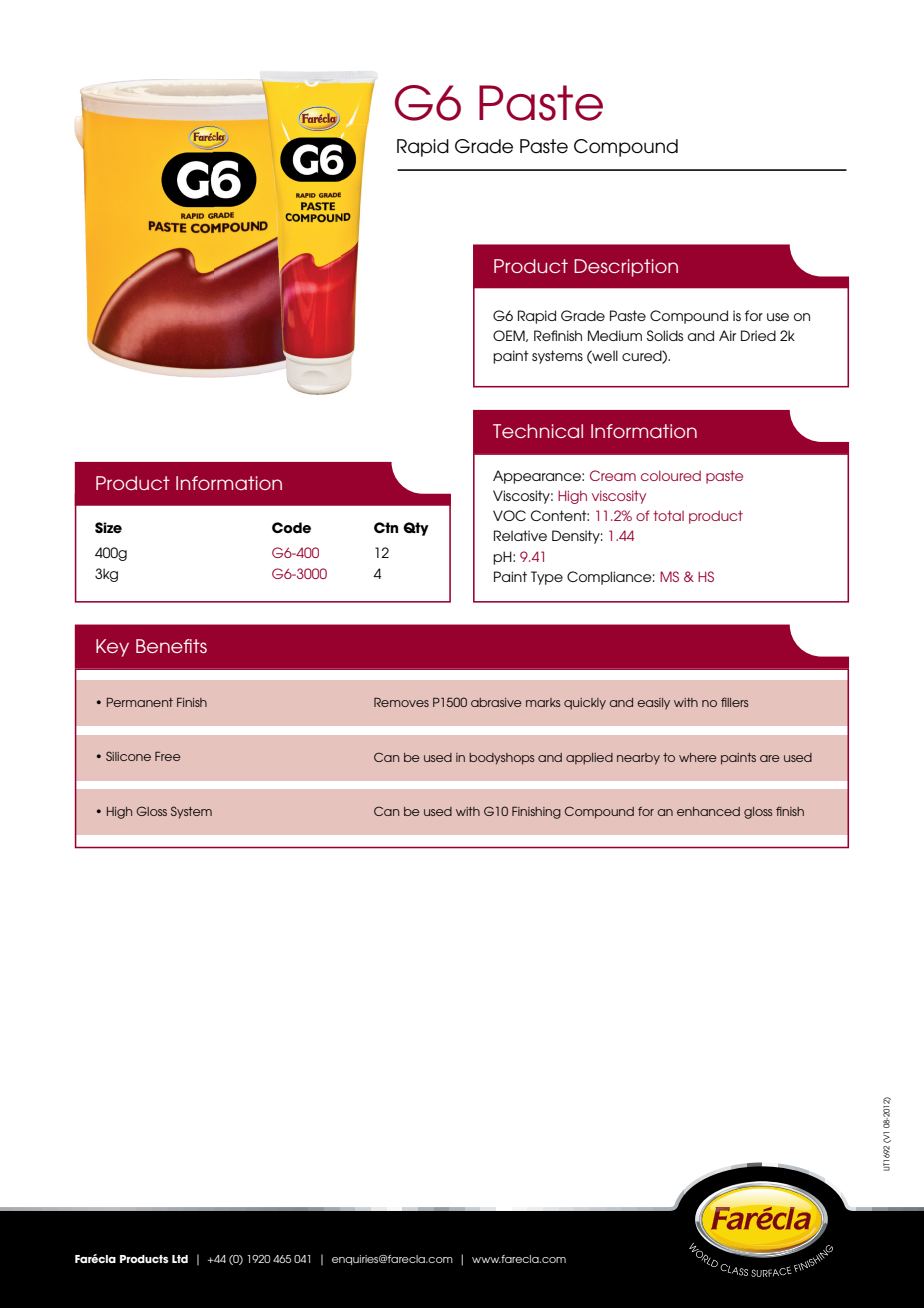  Describe the element at coordinates (668, 515) in the page. I see `total` at that location.
